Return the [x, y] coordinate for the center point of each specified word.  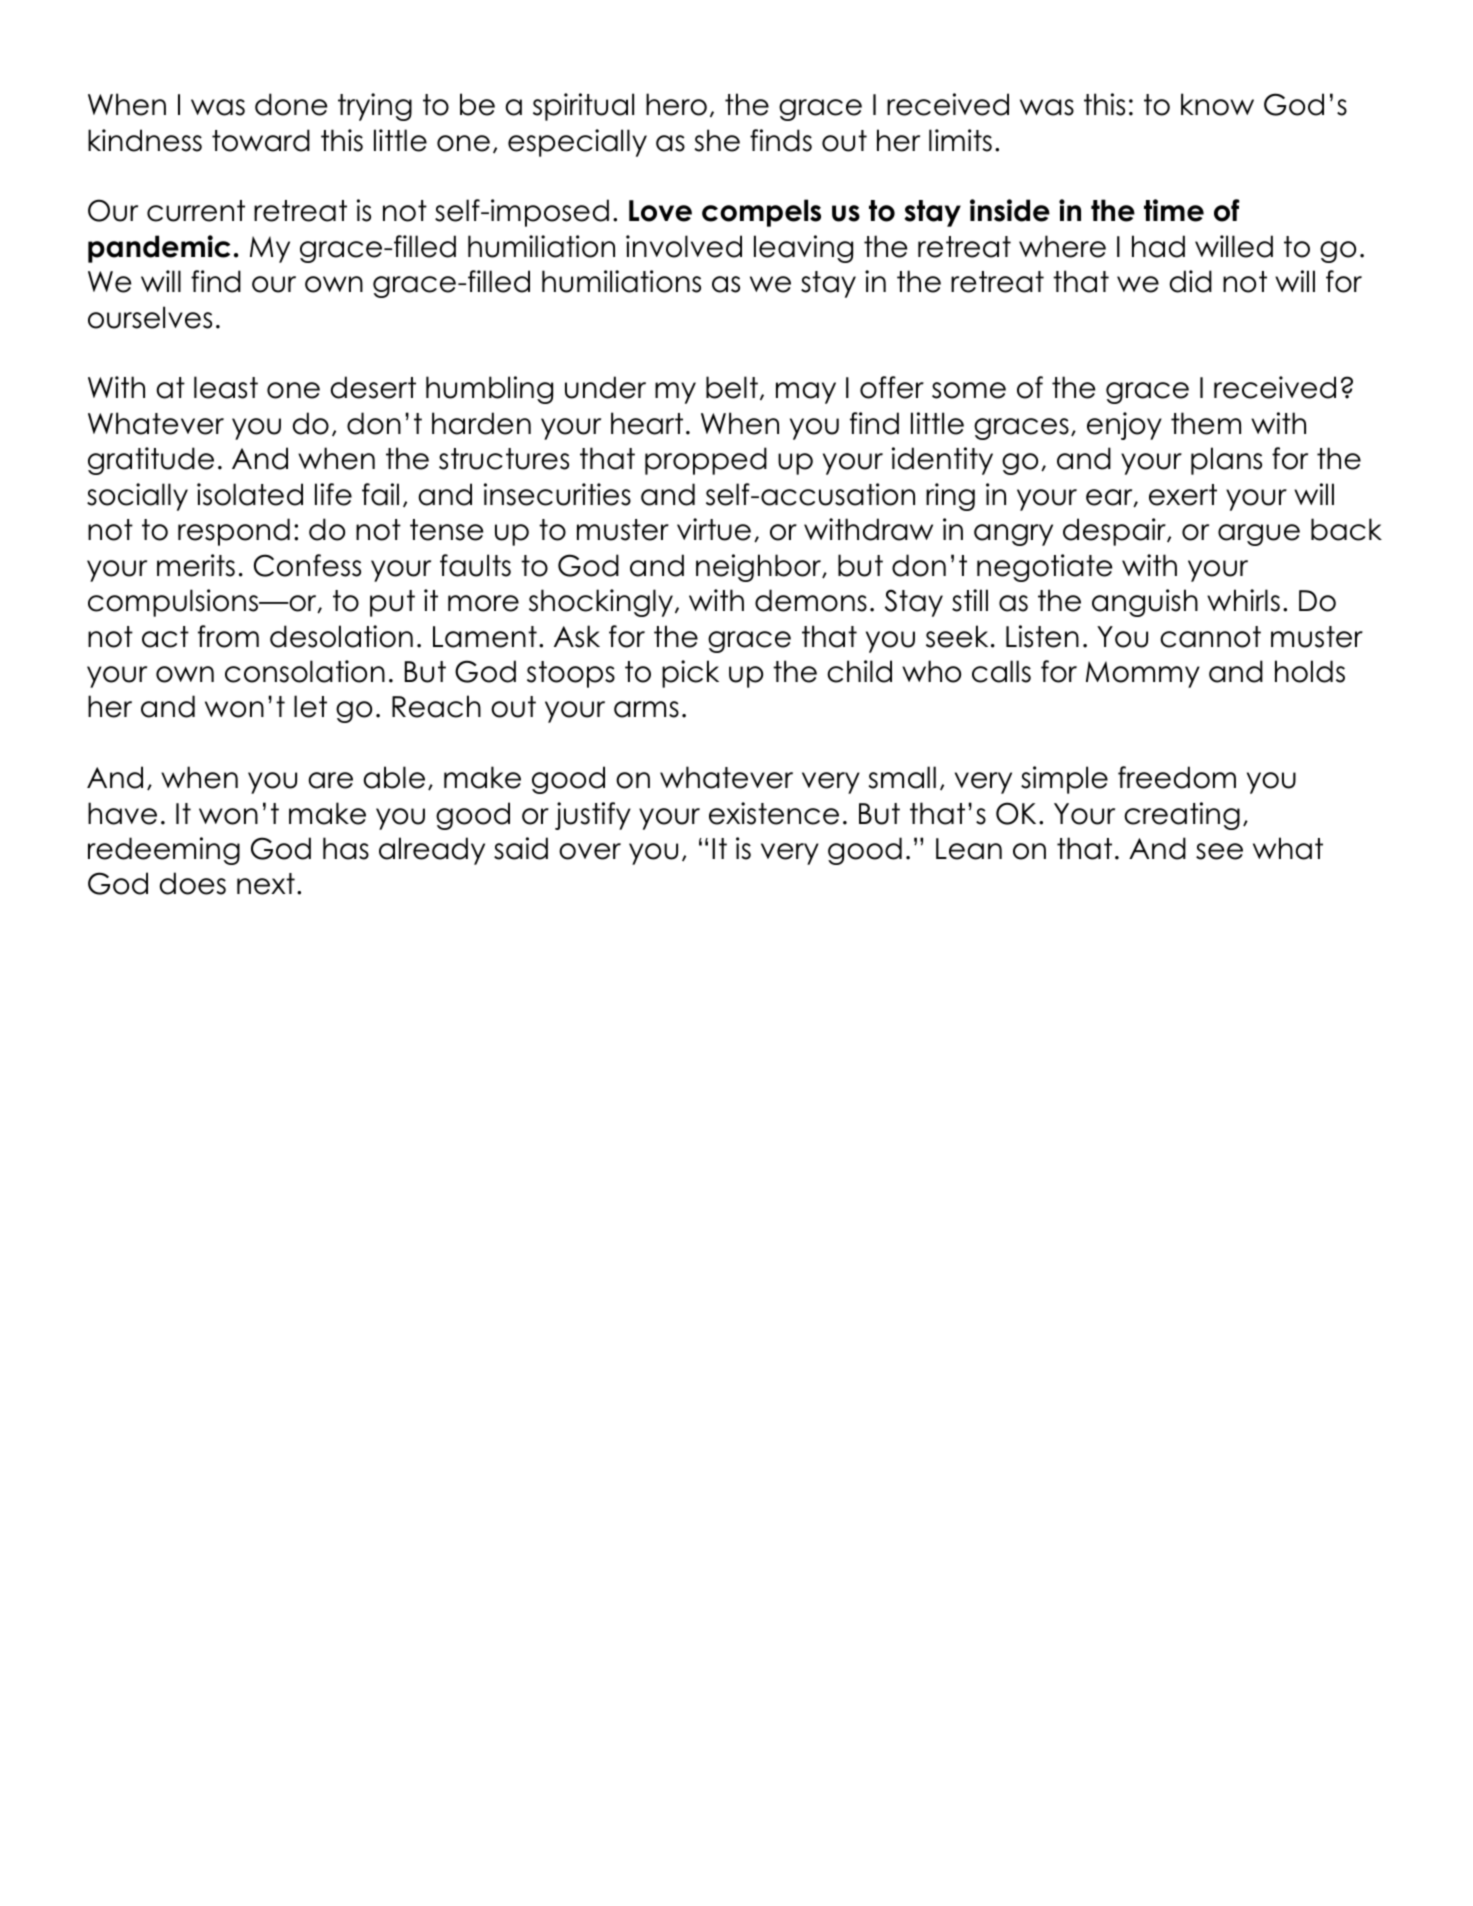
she [717, 140]
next [266, 884]
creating [1182, 816]
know [1217, 104]
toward [261, 140]
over [590, 851]
